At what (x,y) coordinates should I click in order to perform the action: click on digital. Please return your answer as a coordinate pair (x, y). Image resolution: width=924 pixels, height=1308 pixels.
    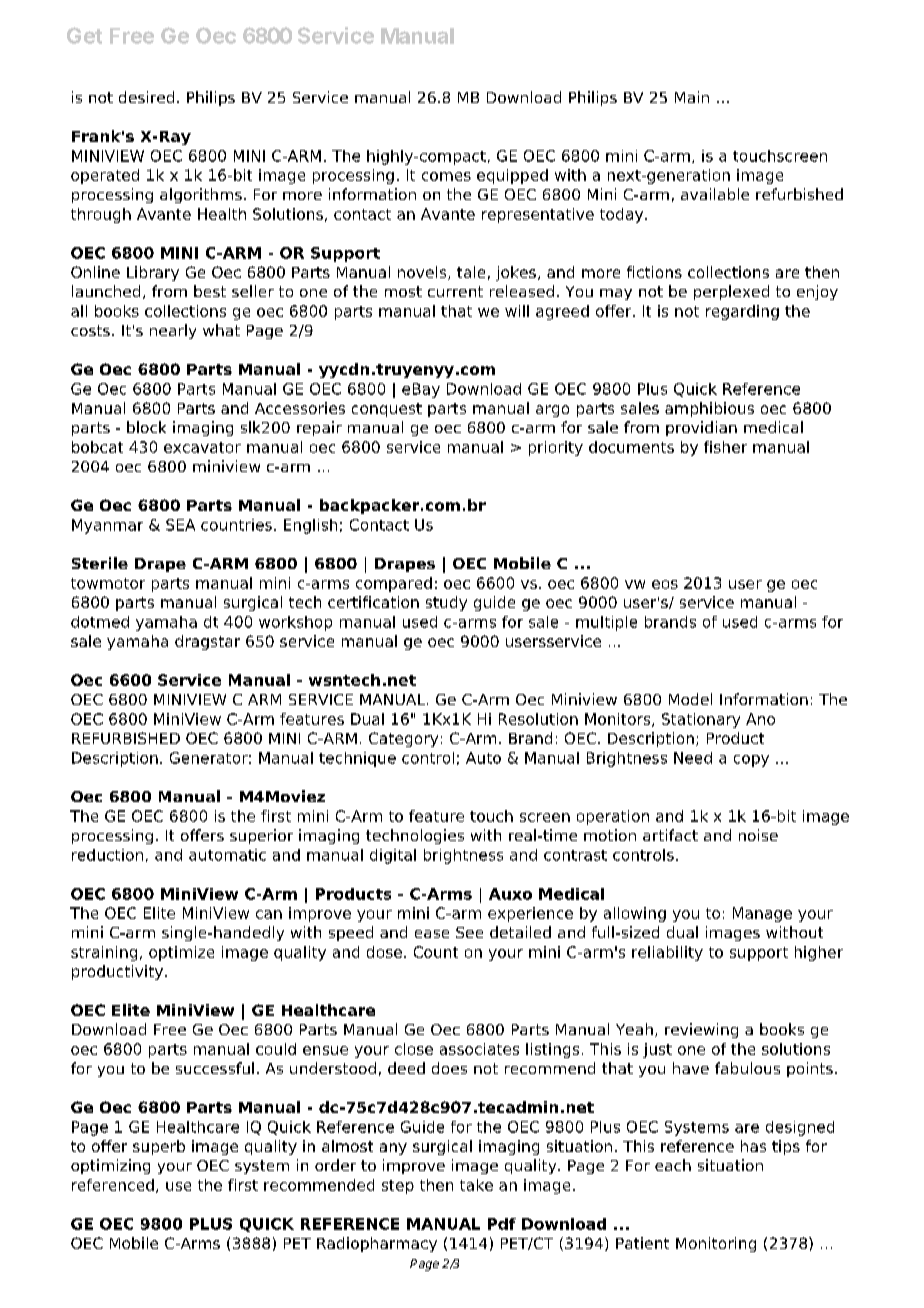
    Looking at the image, I should click on (393, 856).
